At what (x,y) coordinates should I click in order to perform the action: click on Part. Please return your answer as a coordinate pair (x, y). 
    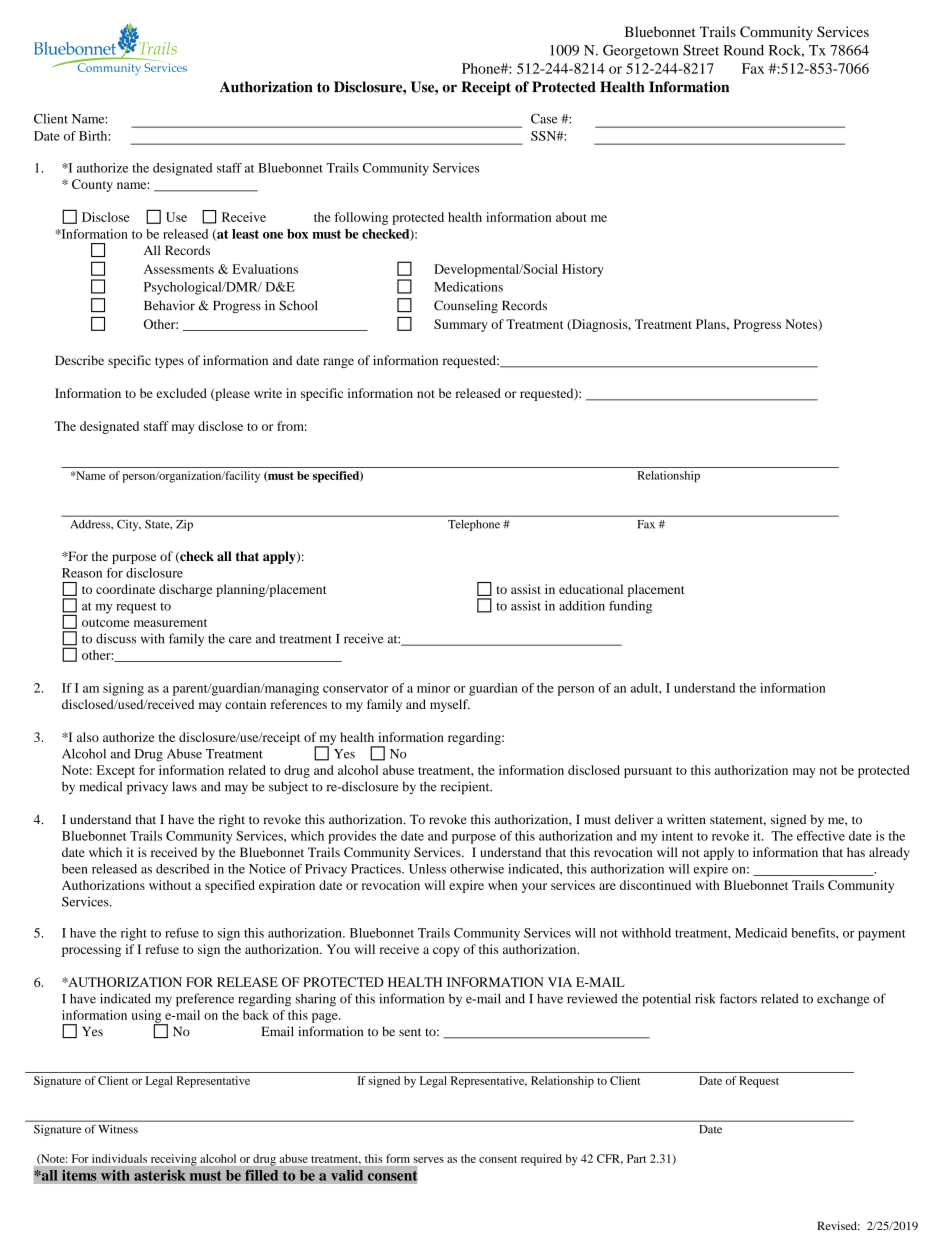
    Looking at the image, I should click on (636, 1158).
